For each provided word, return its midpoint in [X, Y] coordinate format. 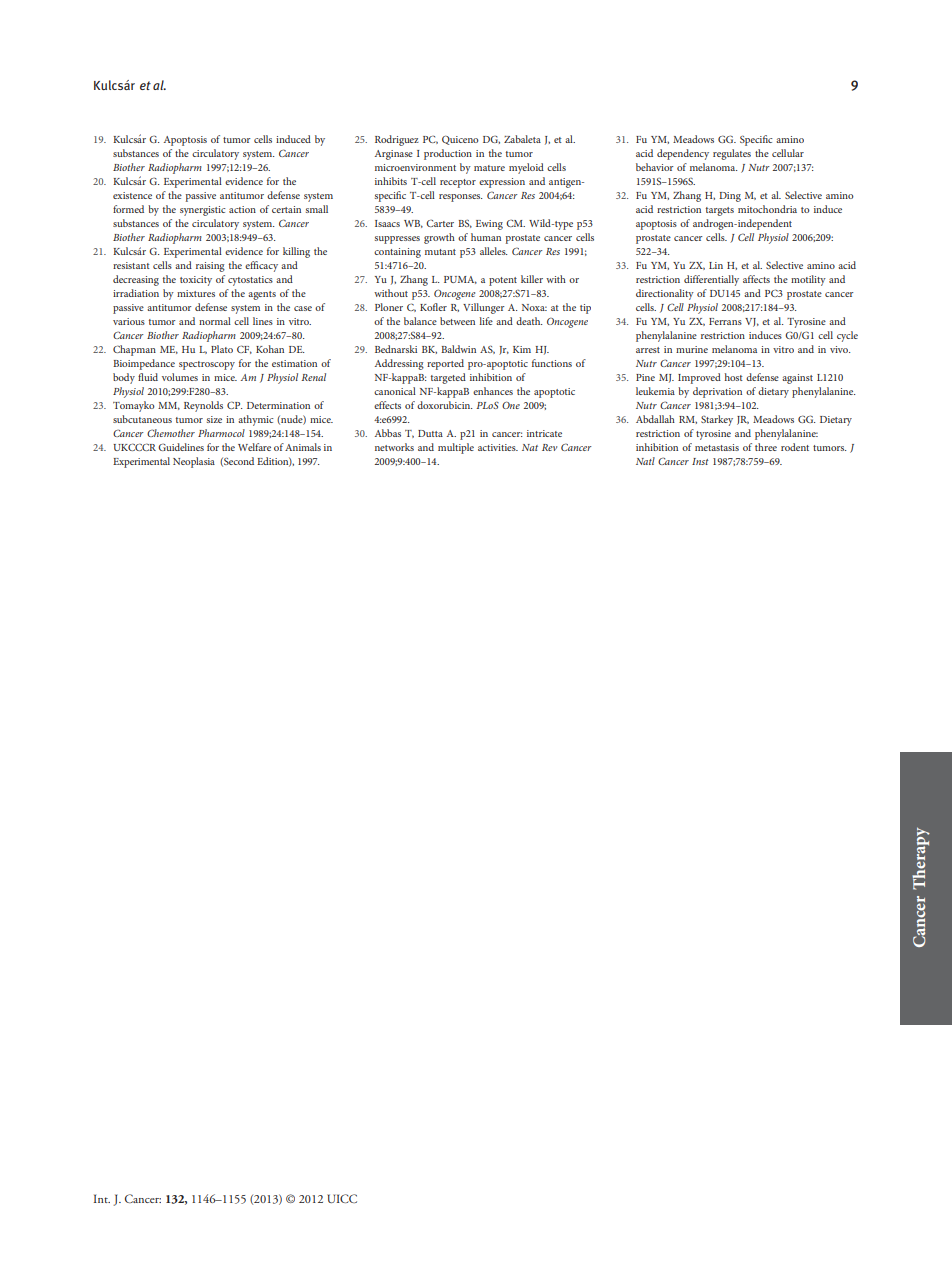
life [486, 321]
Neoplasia [194, 462]
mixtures [196, 293]
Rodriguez [397, 140]
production [448, 154]
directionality [665, 294]
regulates [732, 154]
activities [498, 447]
